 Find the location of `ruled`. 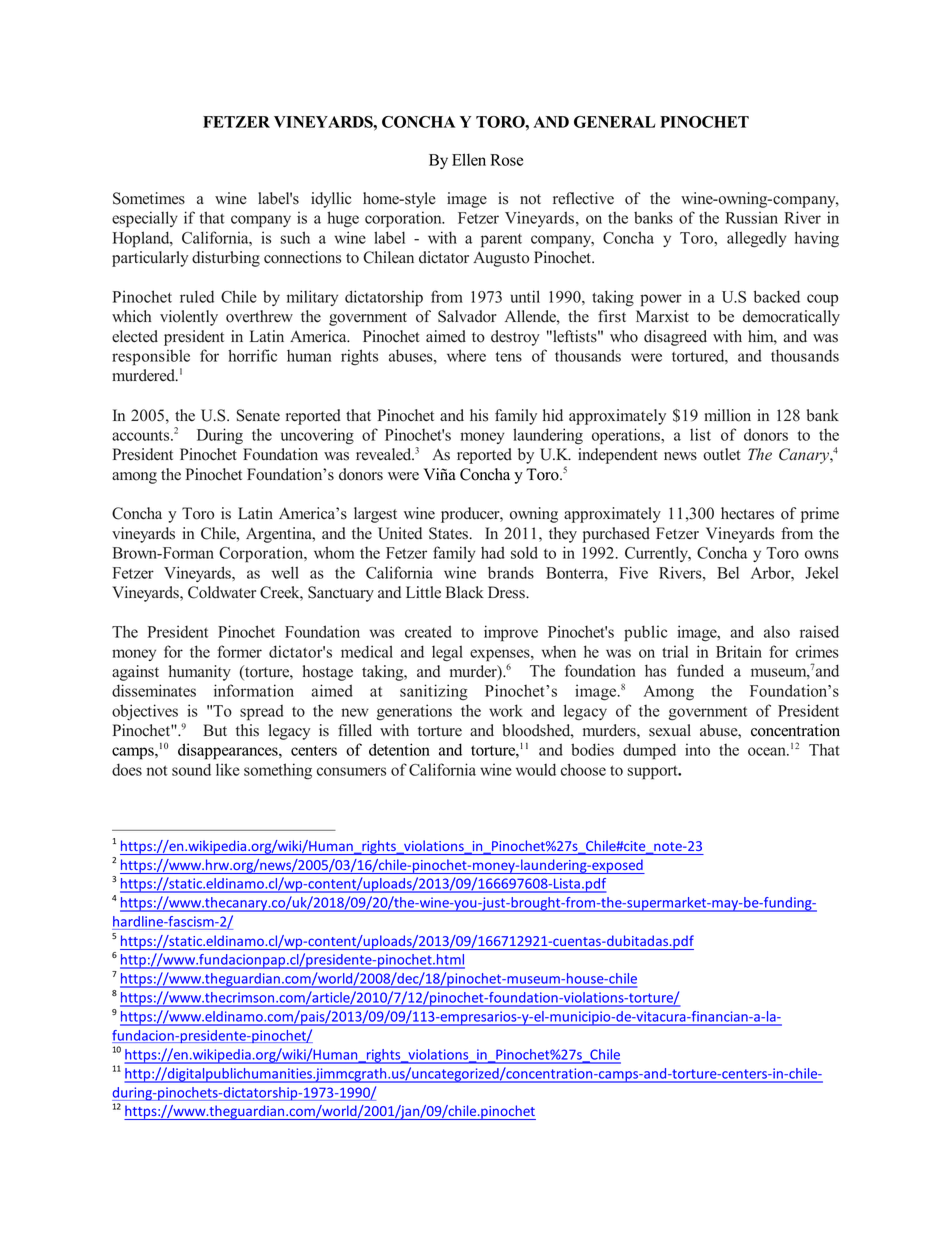

ruled is located at coordinates (197, 296).
